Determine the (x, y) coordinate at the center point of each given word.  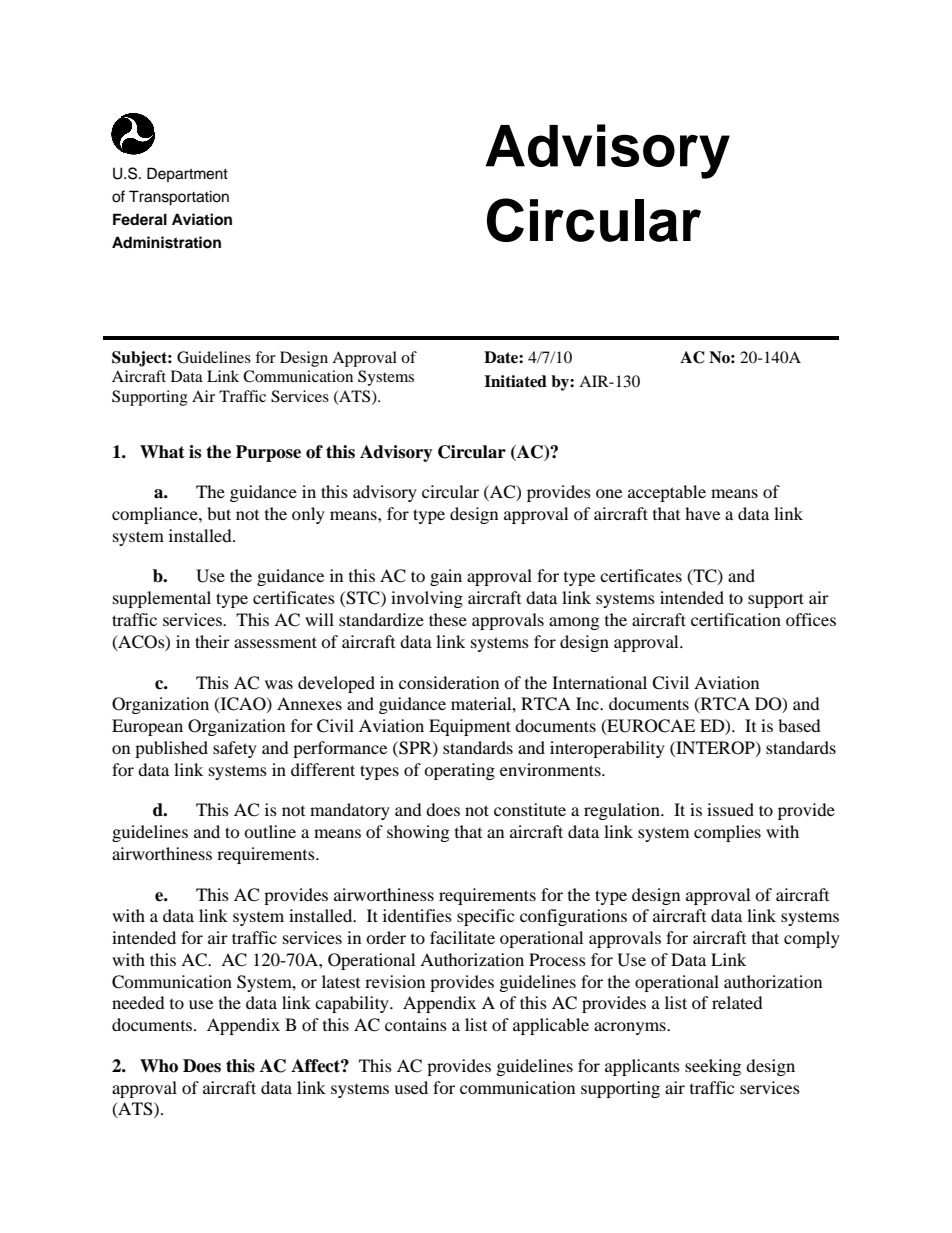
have (702, 513)
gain (446, 577)
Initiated (515, 381)
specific (485, 917)
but (219, 513)
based (799, 725)
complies (727, 833)
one (609, 493)
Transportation (179, 198)
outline (270, 831)
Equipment (470, 727)
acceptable (667, 493)
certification (736, 619)
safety (235, 749)
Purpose (268, 453)
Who (159, 1066)
